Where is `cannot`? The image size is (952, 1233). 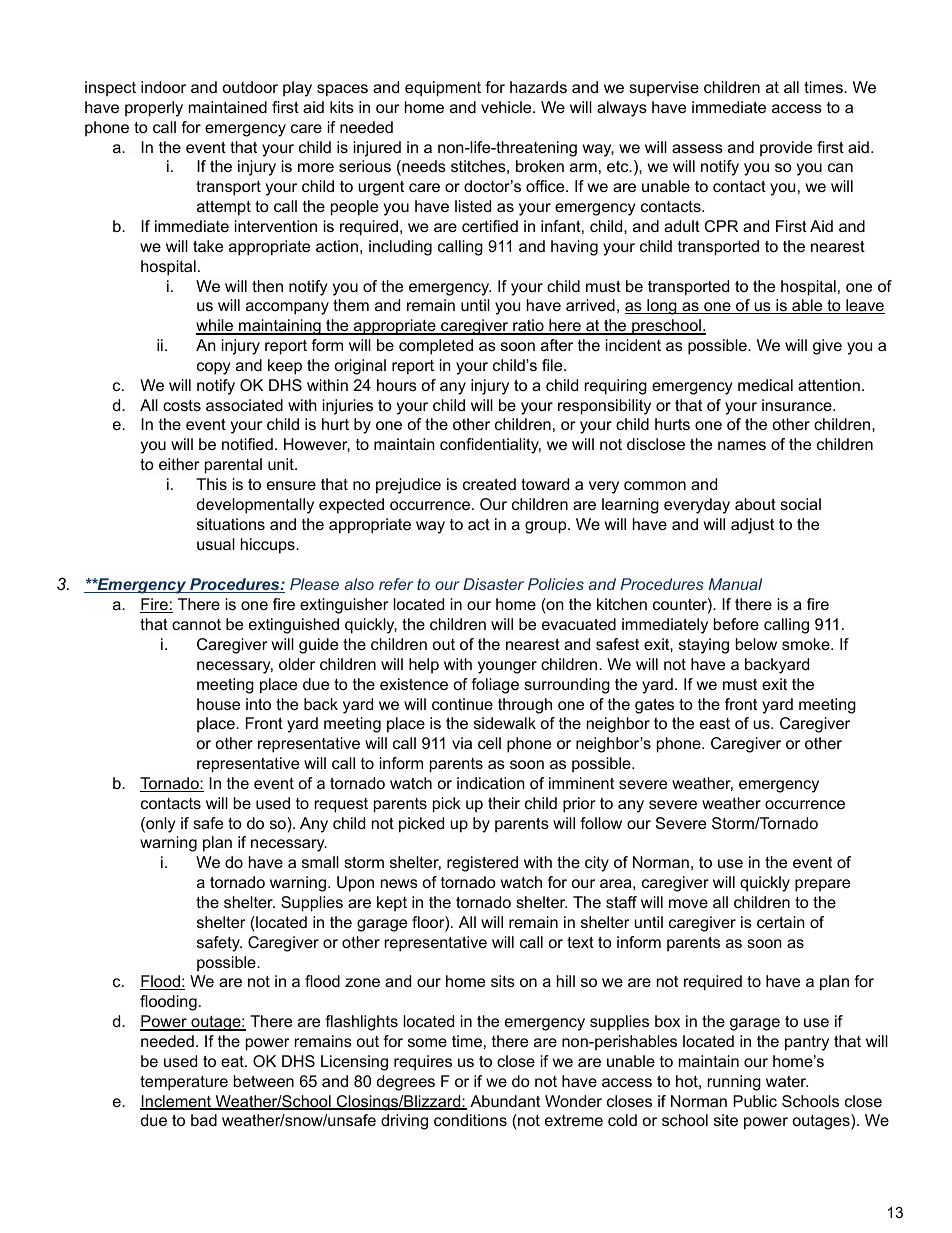
cannot is located at coordinates (196, 624).
